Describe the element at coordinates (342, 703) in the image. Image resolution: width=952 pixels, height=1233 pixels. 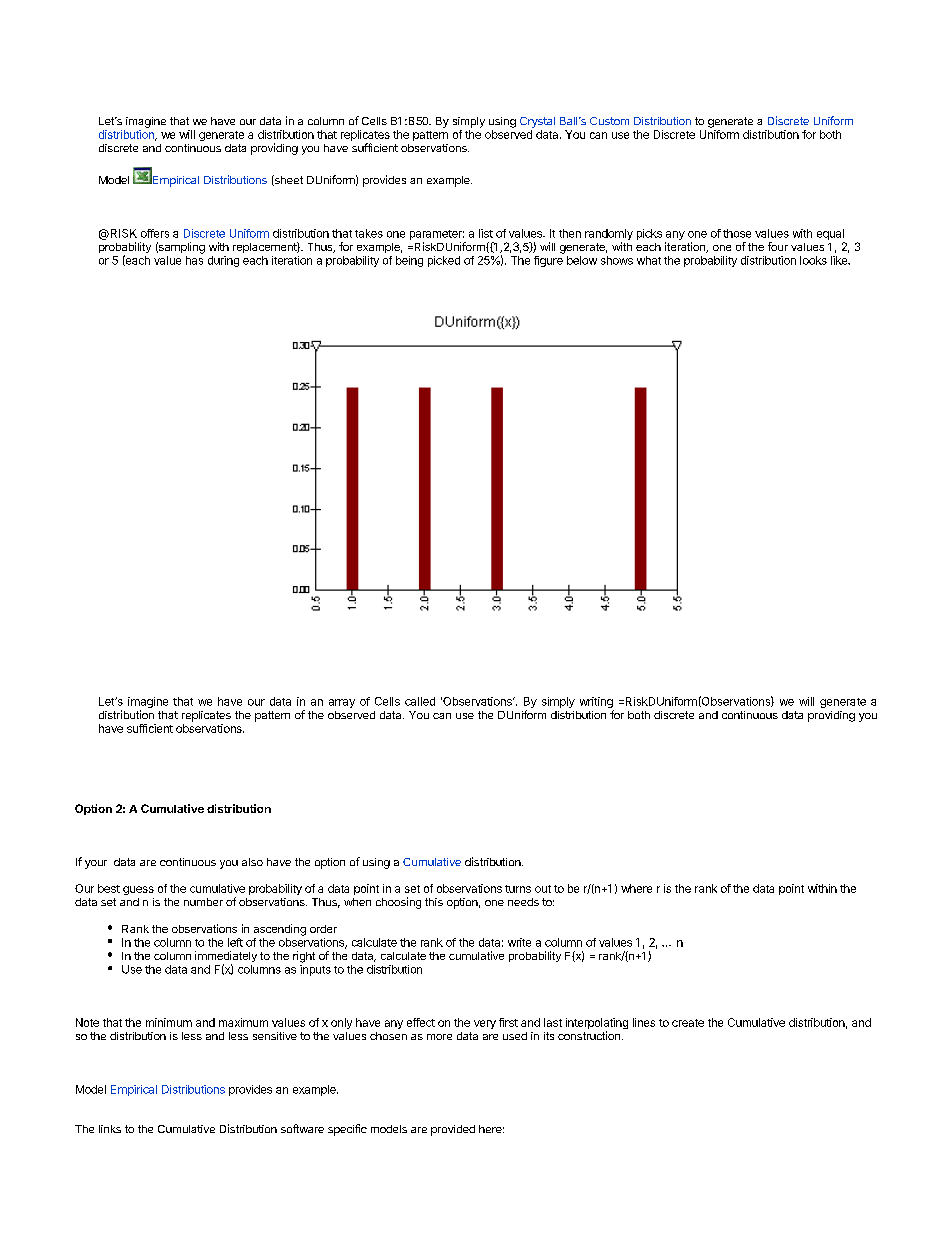
I see `array` at that location.
